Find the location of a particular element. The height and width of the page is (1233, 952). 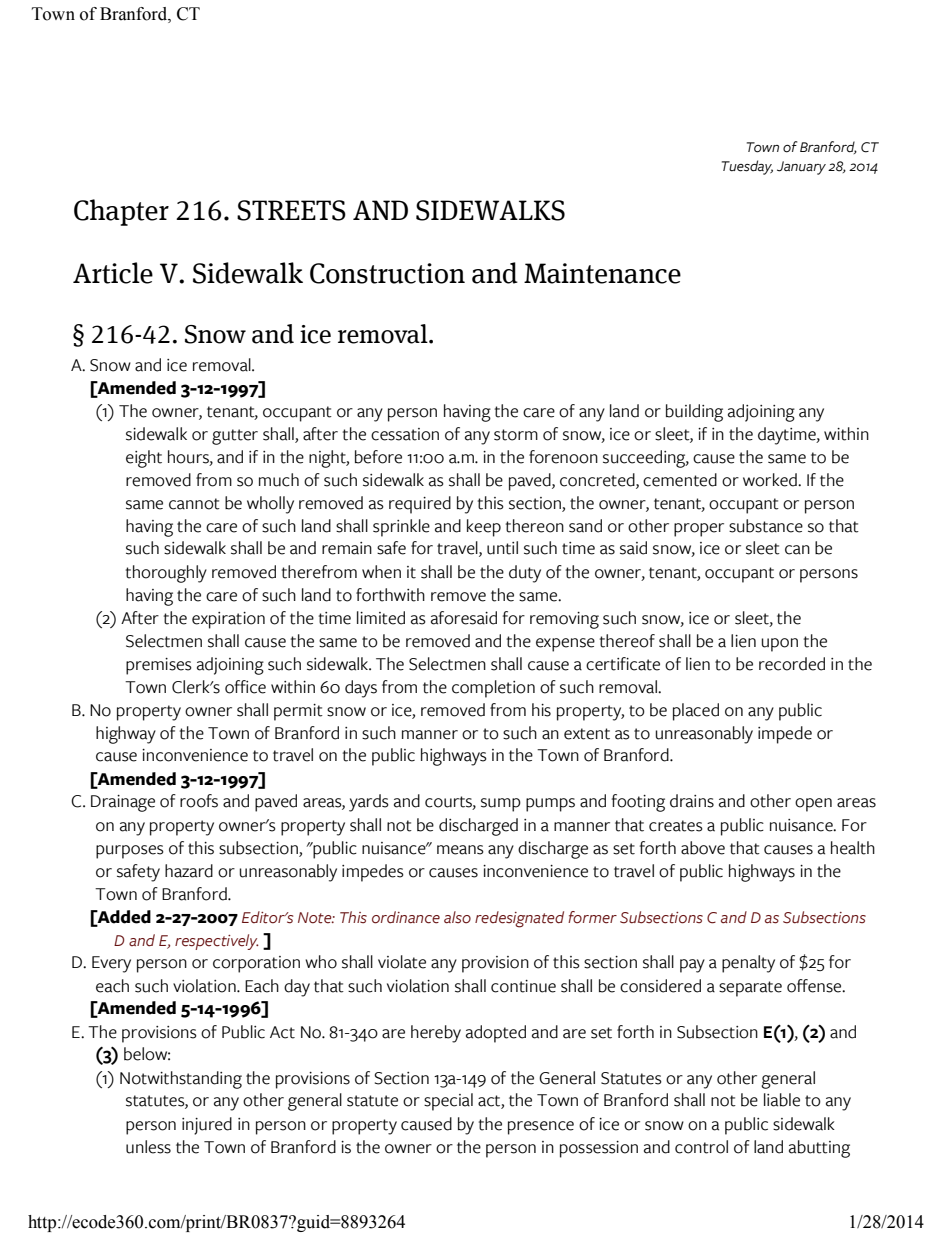

Construction is located at coordinates (387, 273).
